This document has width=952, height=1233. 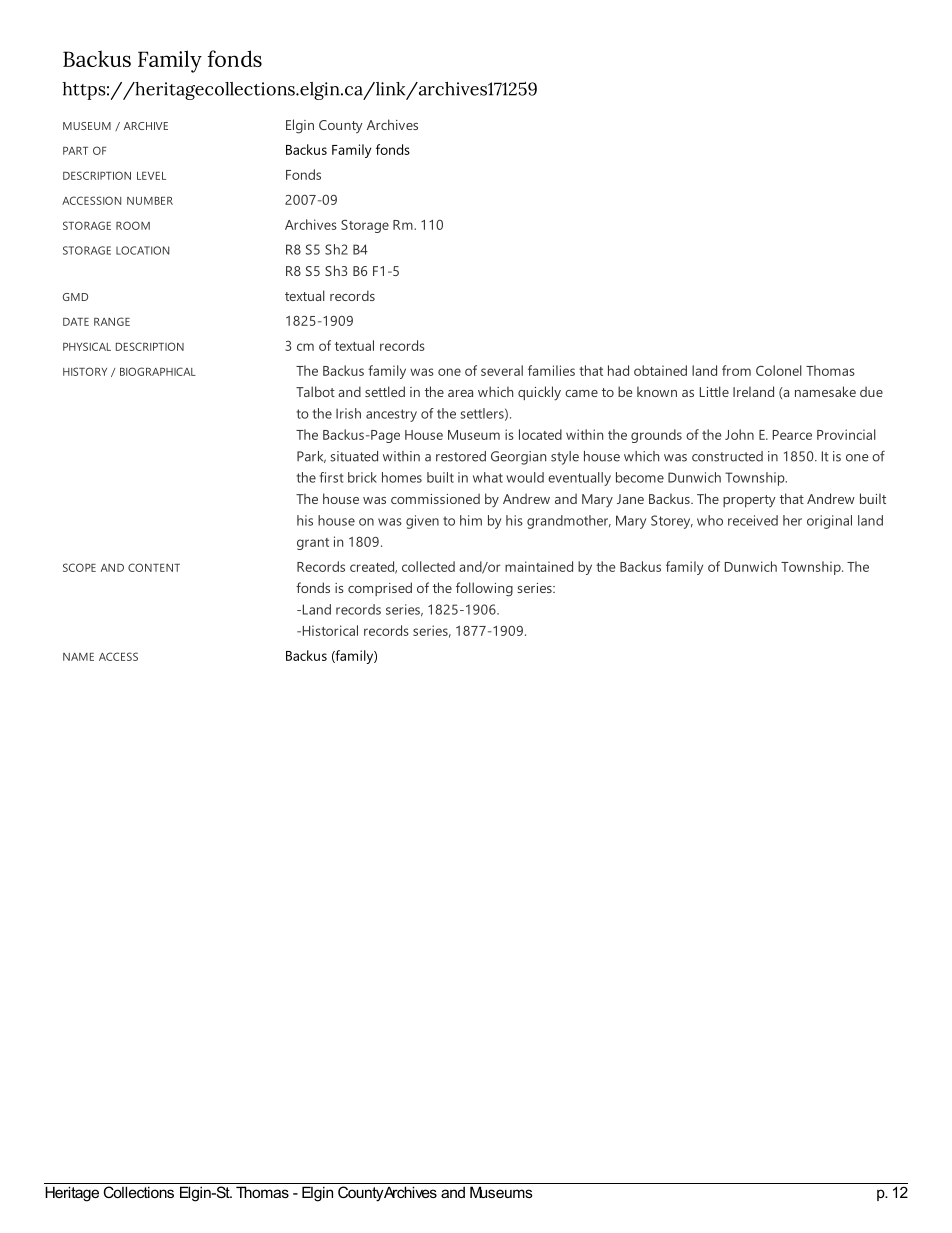 What do you see at coordinates (736, 370) in the document?
I see `from` at bounding box center [736, 370].
